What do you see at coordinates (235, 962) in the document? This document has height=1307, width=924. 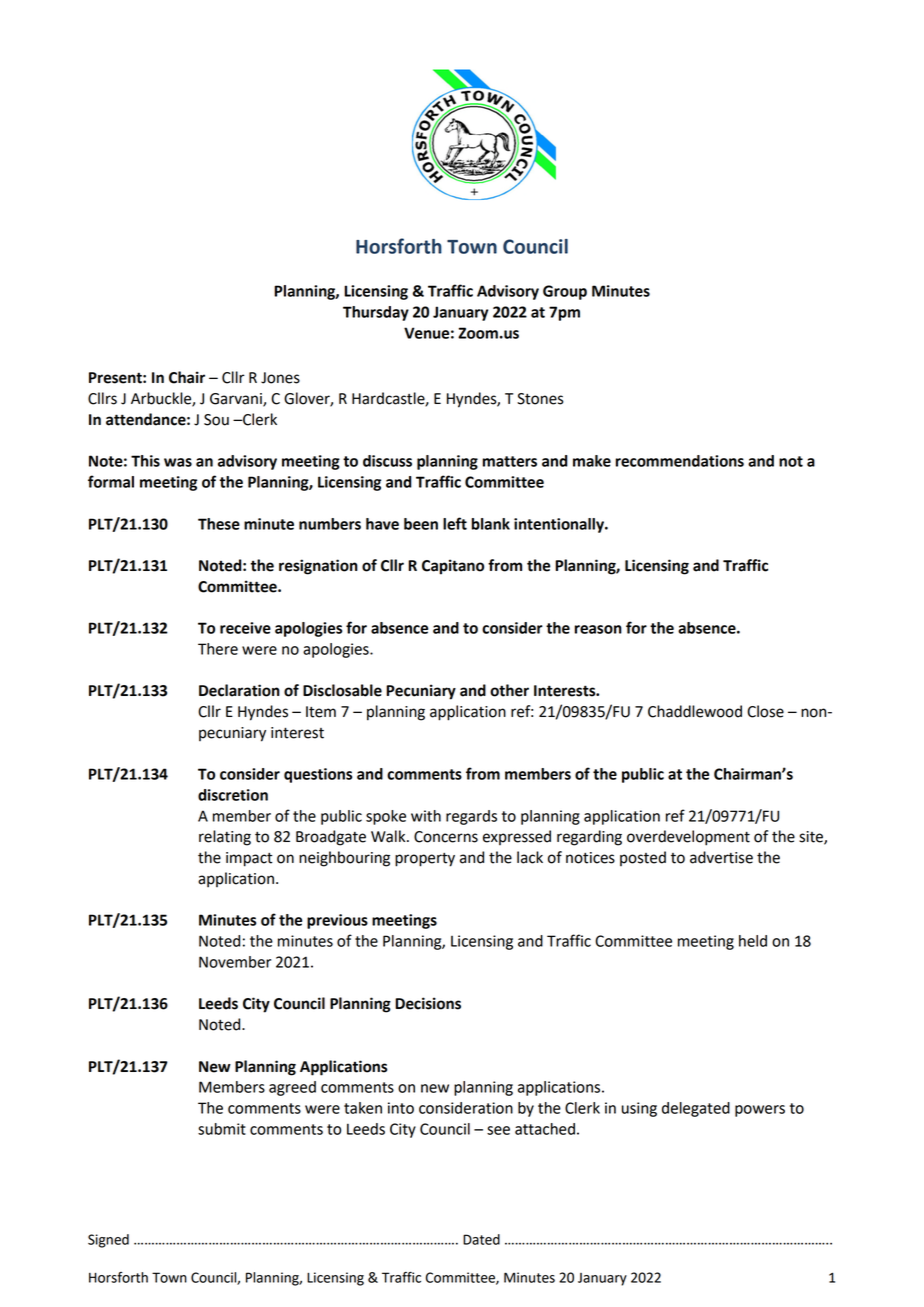 I see `November` at bounding box center [235, 962].
